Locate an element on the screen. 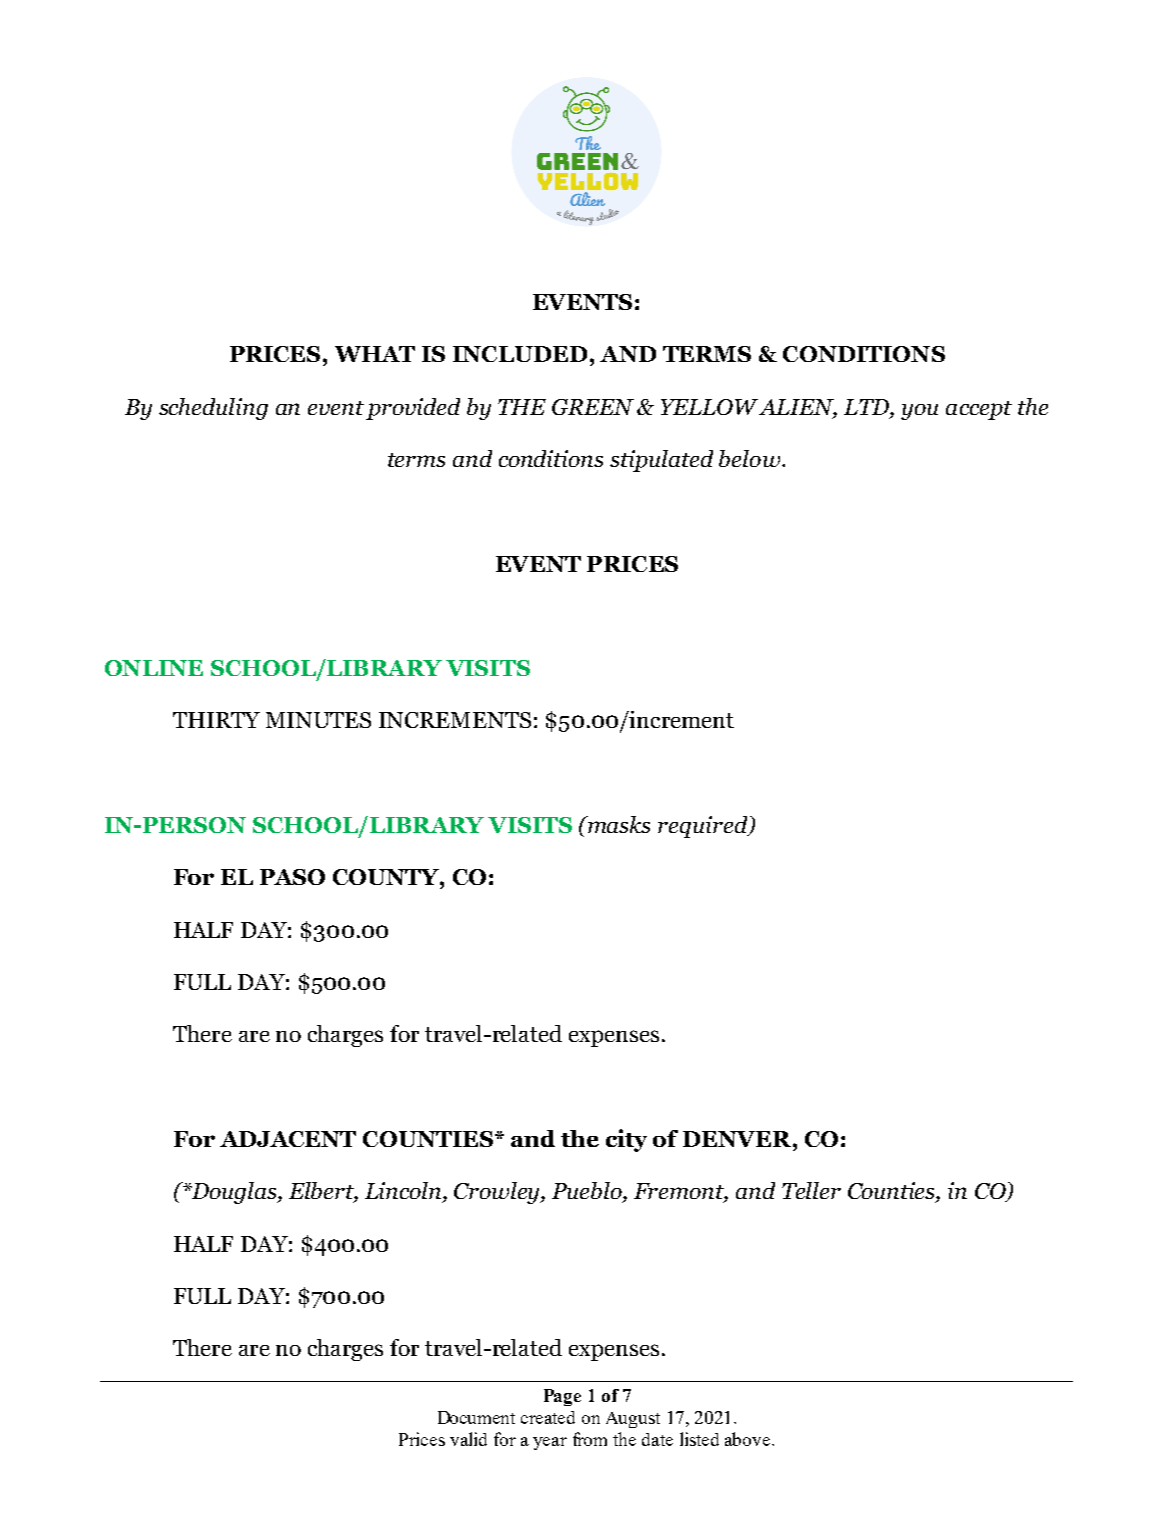 The height and width of the screenshot is (1519, 1174). valid is located at coordinates (468, 1439).
